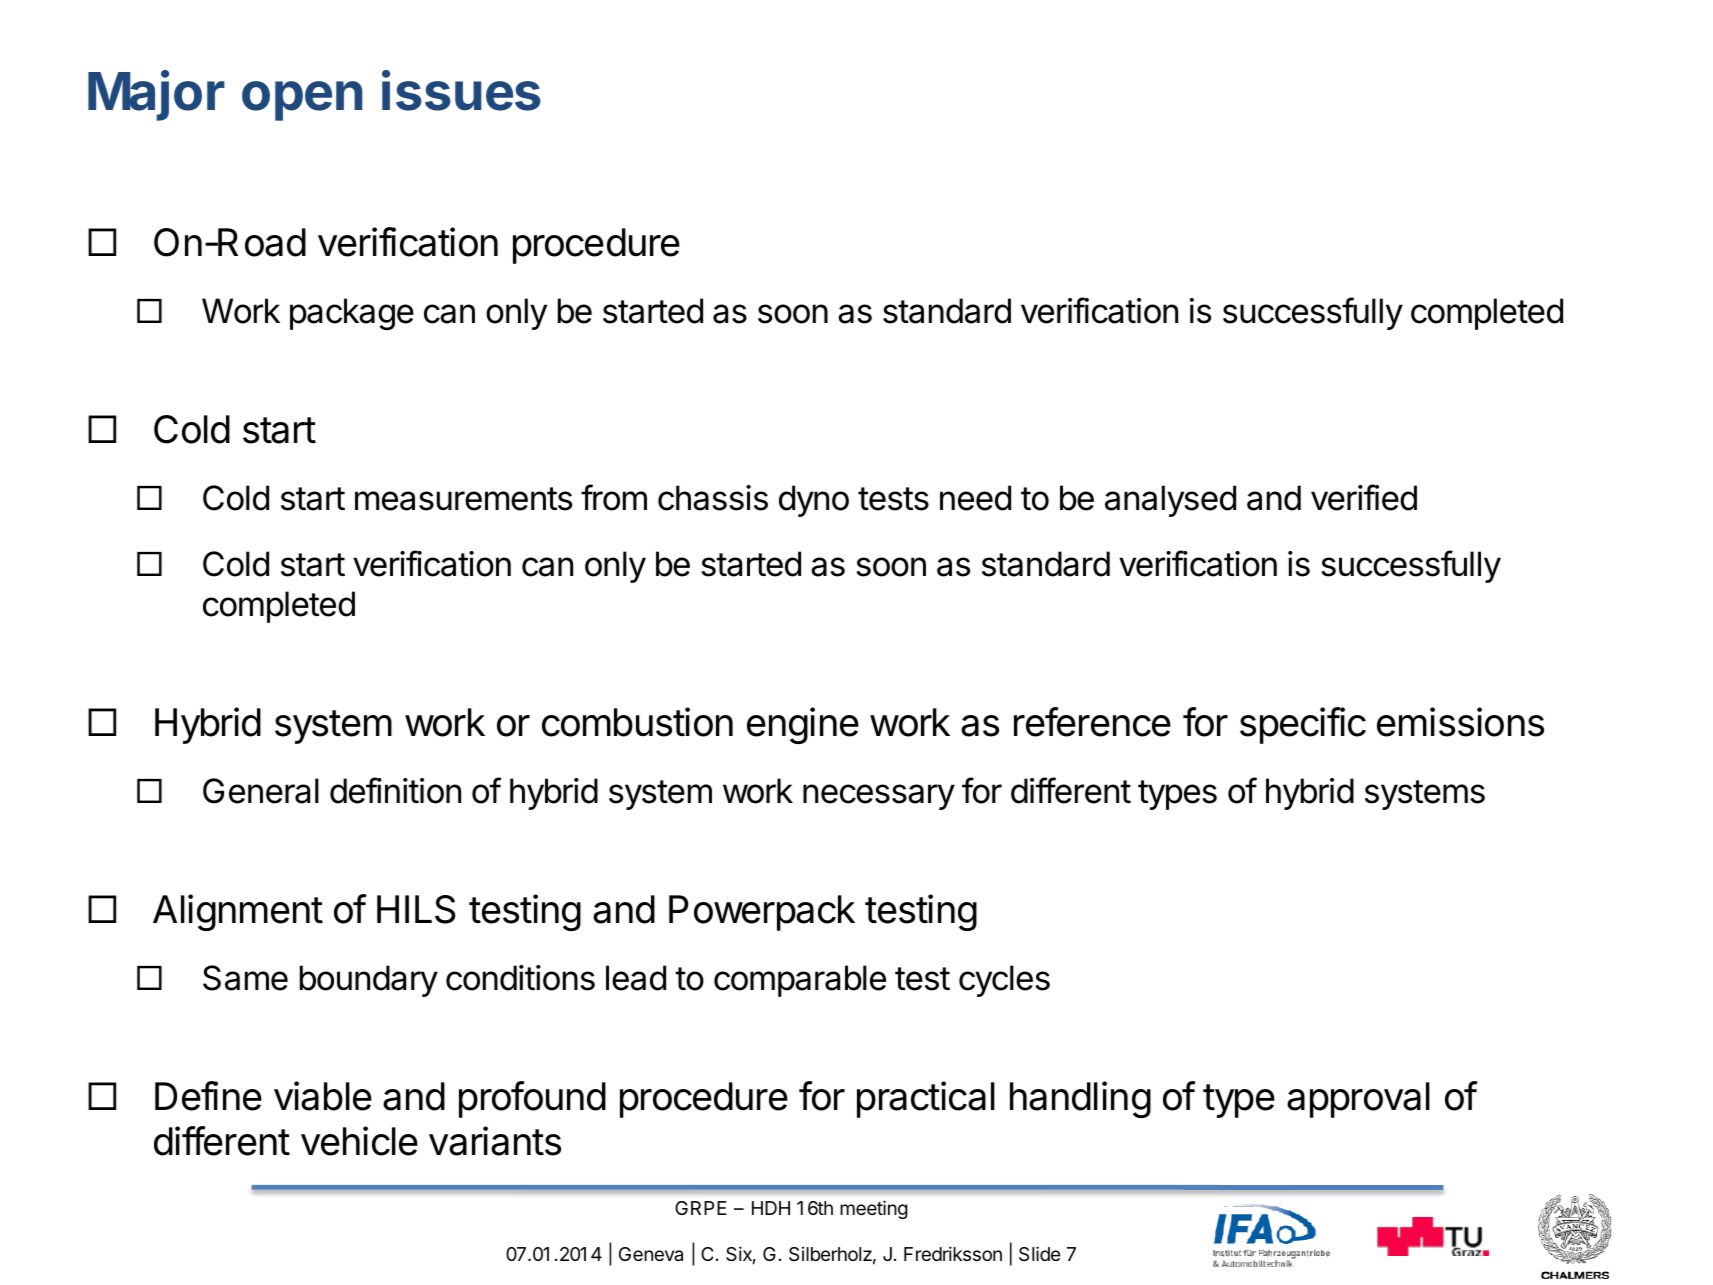 The width and height of the image is (1713, 1285). I want to click on vehicle, so click(359, 1141).
